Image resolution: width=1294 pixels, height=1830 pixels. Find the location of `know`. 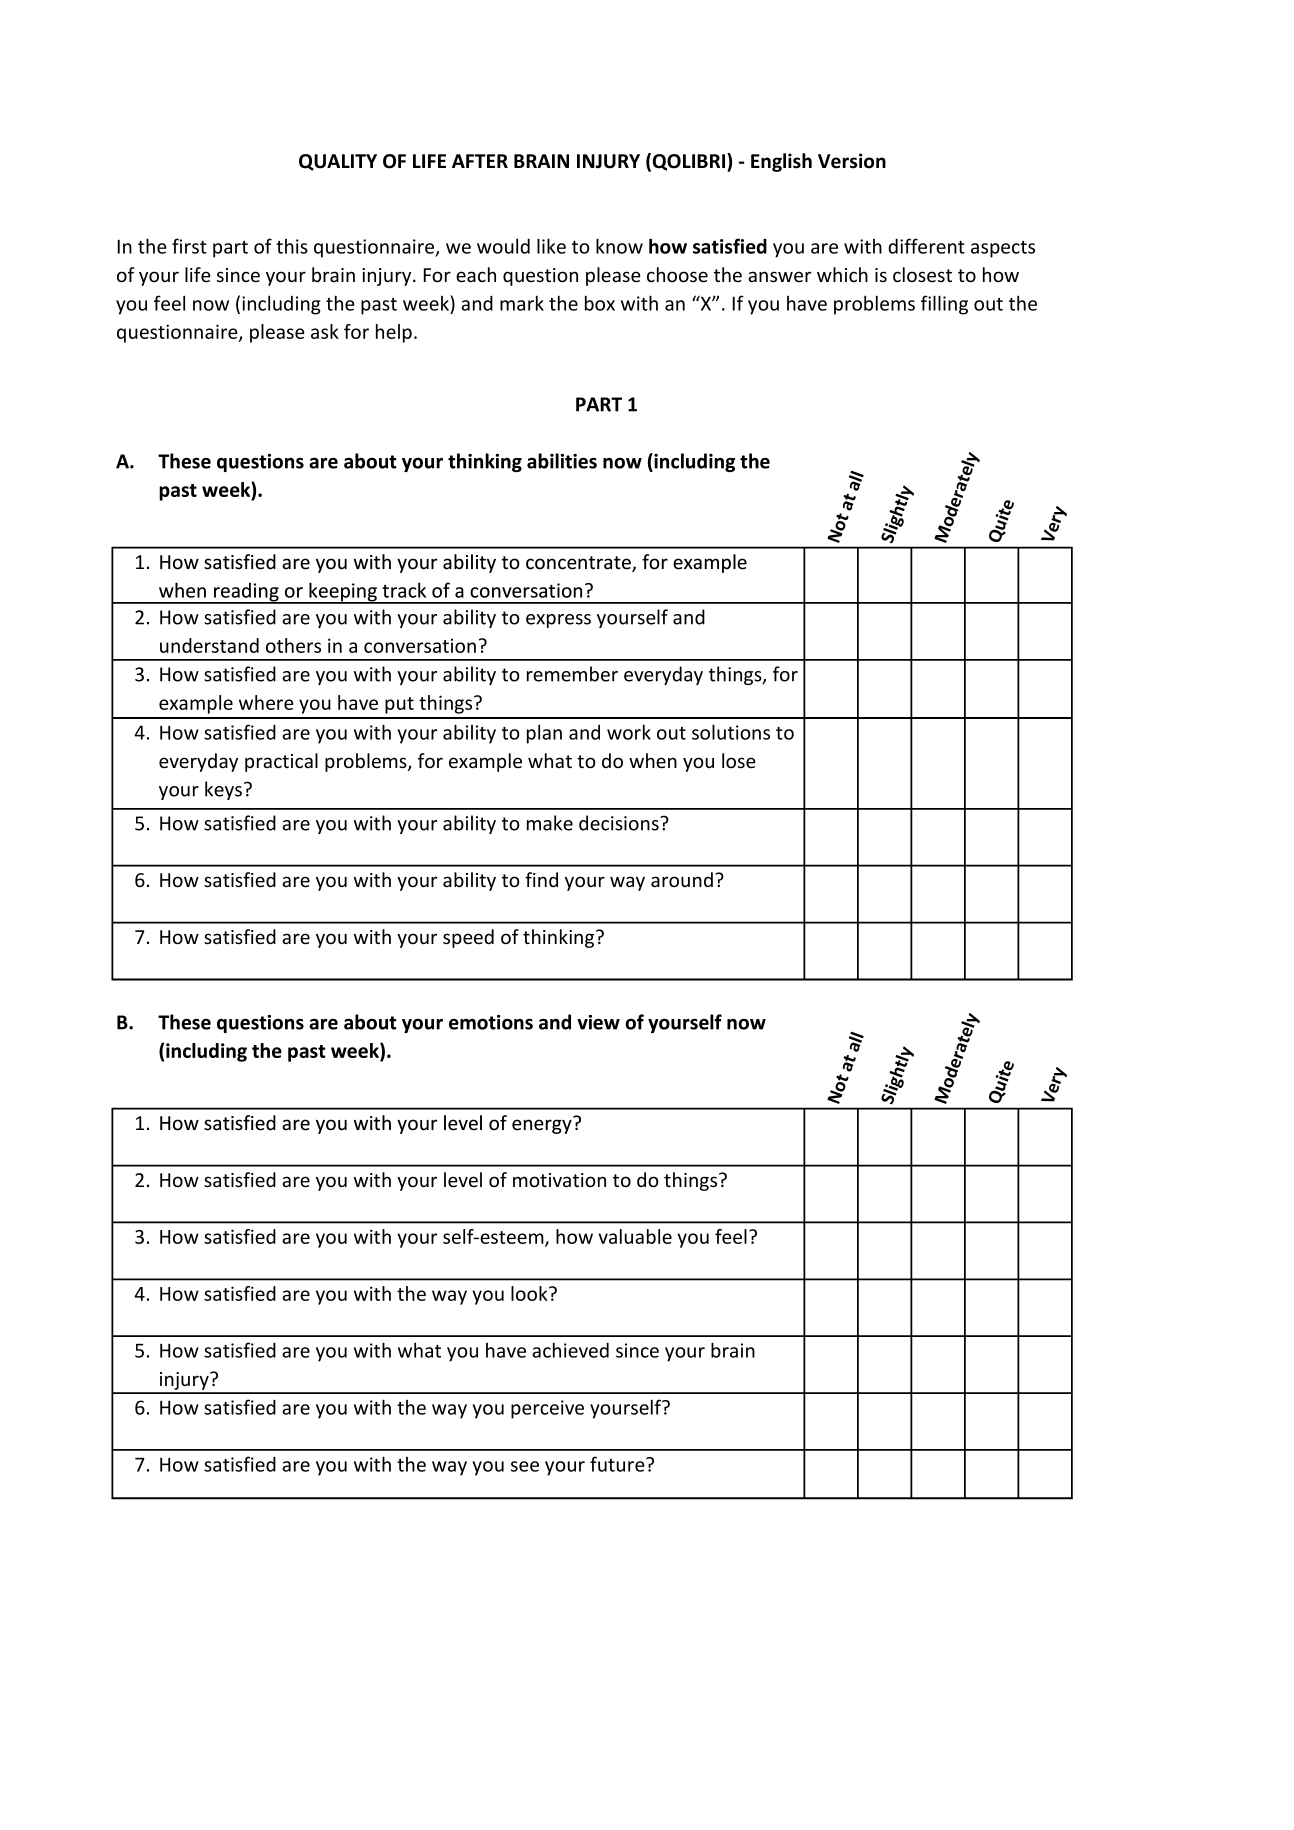

know is located at coordinates (619, 246).
